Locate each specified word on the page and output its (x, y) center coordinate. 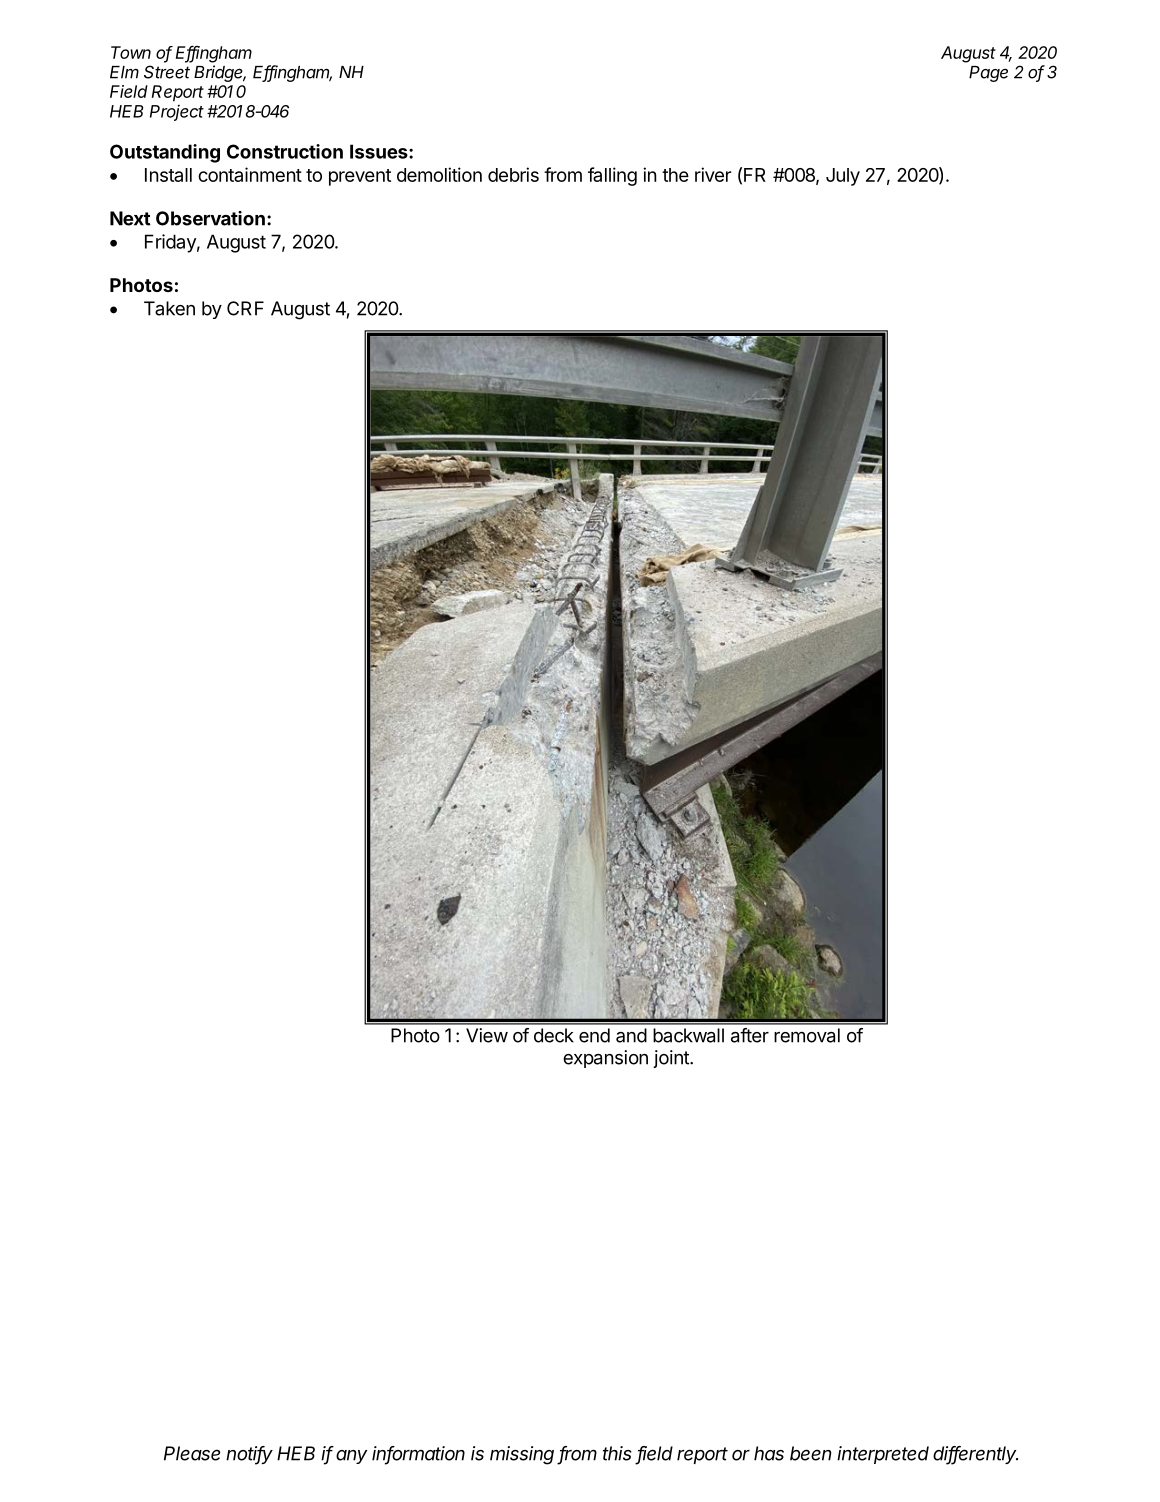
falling (612, 176)
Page (988, 74)
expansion (605, 1059)
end (594, 1035)
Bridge (220, 73)
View (487, 1035)
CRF (245, 308)
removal (807, 1035)
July (843, 177)
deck (554, 1035)
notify (249, 1455)
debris (513, 174)
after (750, 1035)
